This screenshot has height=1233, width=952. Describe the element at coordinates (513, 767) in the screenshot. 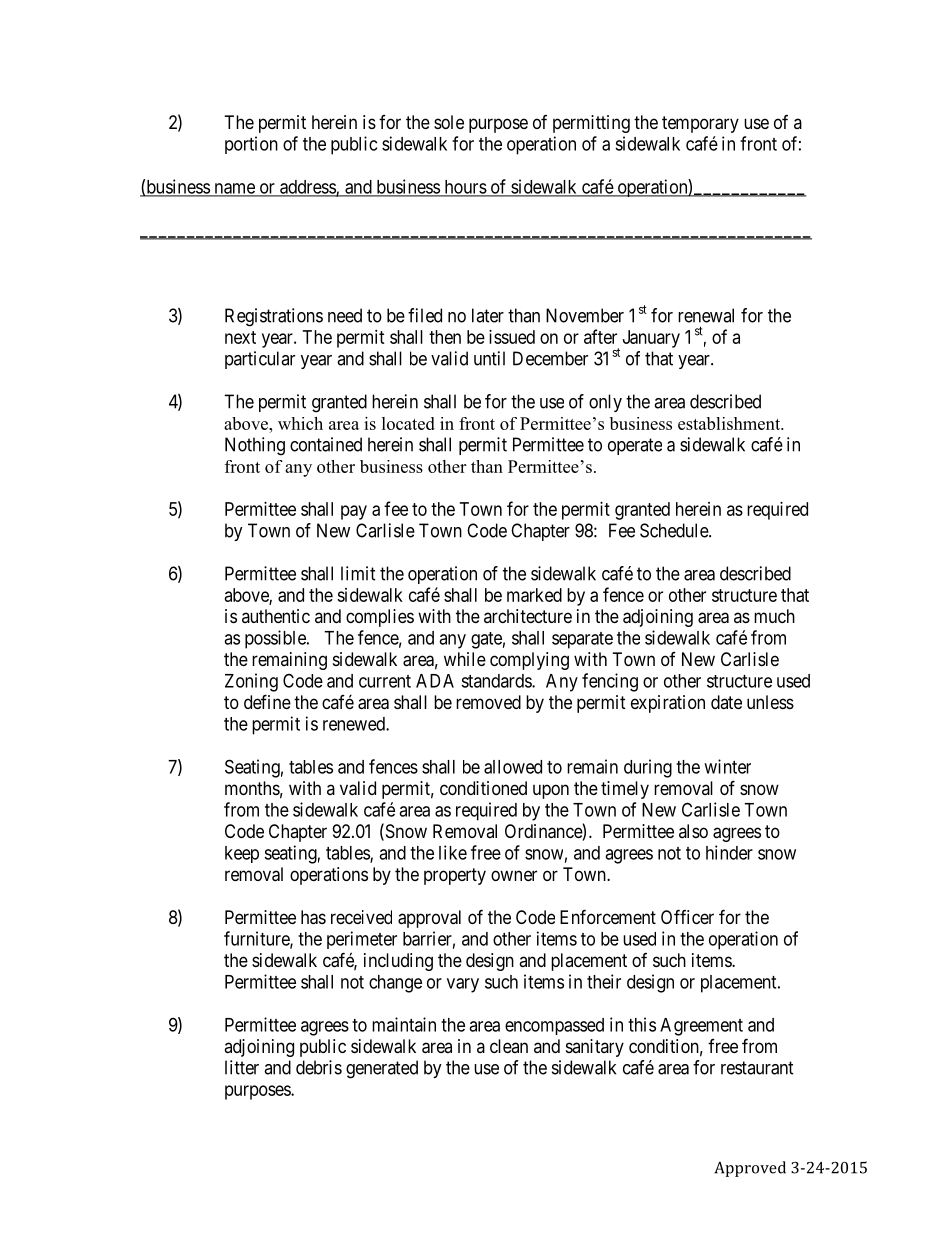

I see `allowed` at that location.
